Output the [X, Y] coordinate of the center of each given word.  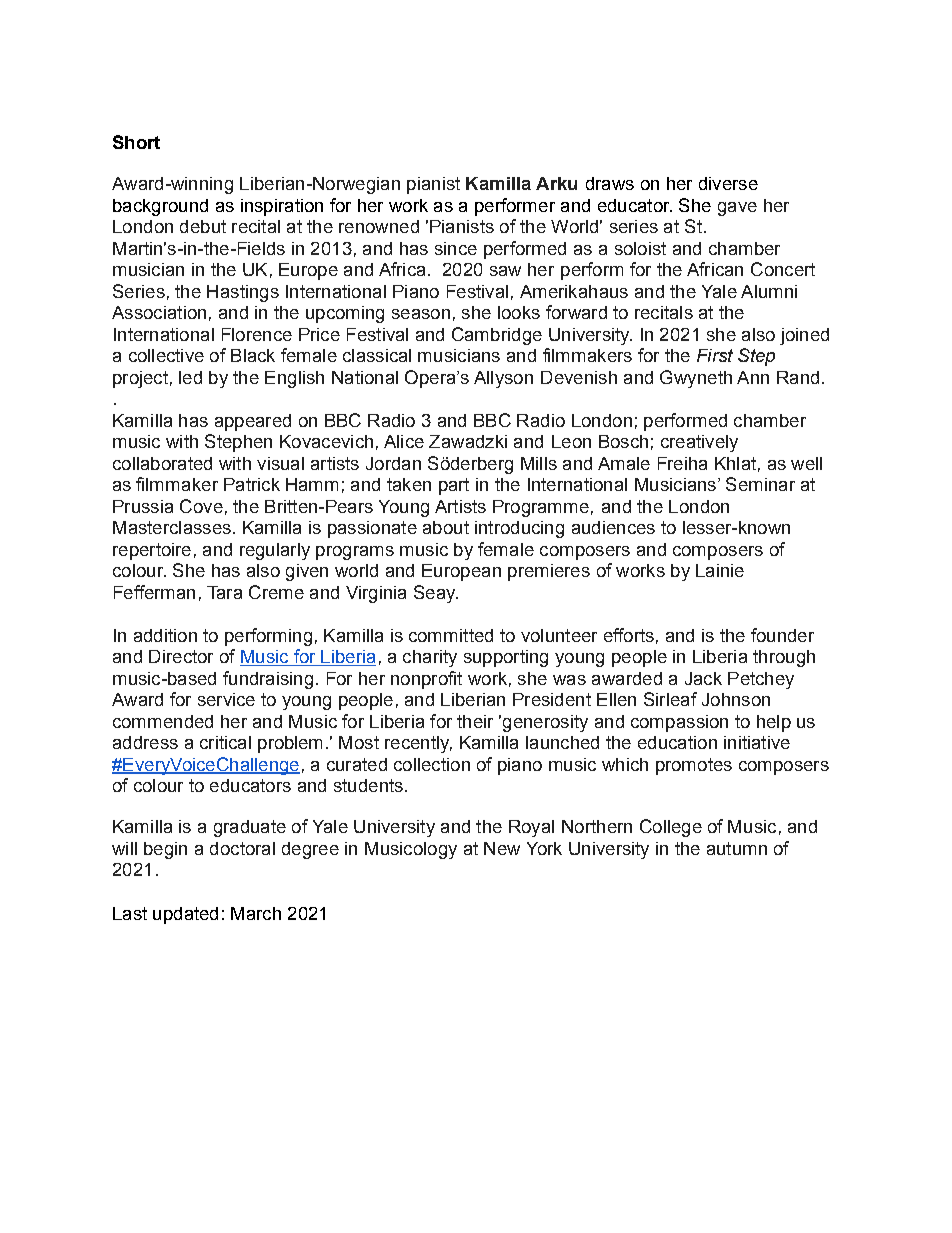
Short [136, 142]
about [446, 527]
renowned [379, 226]
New [502, 848]
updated [185, 915]
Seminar [760, 484]
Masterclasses [172, 527]
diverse [728, 183]
